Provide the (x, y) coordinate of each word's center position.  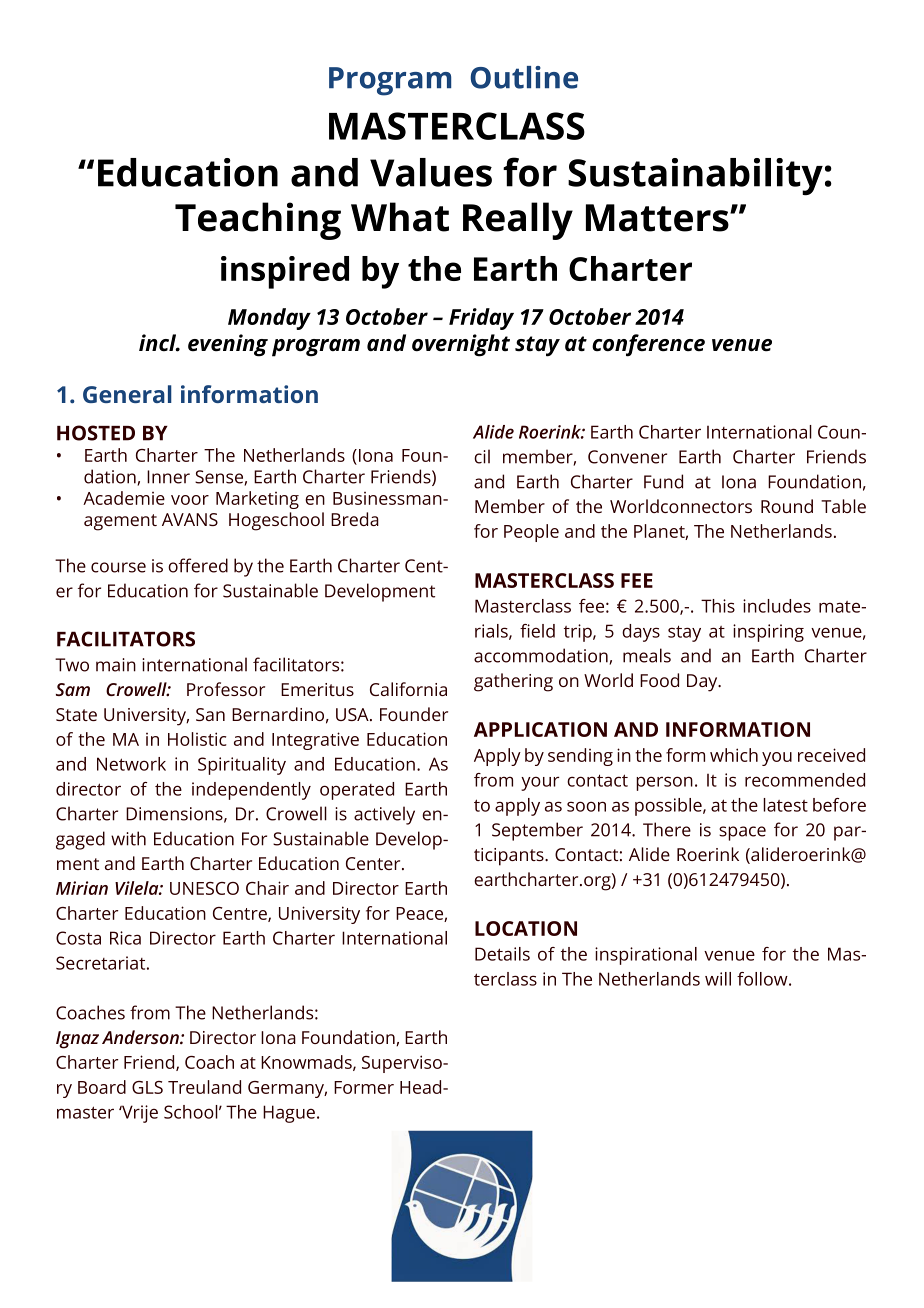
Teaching (258, 221)
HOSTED (96, 433)
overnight (461, 345)
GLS (147, 1087)
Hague (290, 1114)
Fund (663, 481)
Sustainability (695, 177)
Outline (524, 77)
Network (131, 764)
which (734, 755)
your (540, 783)
